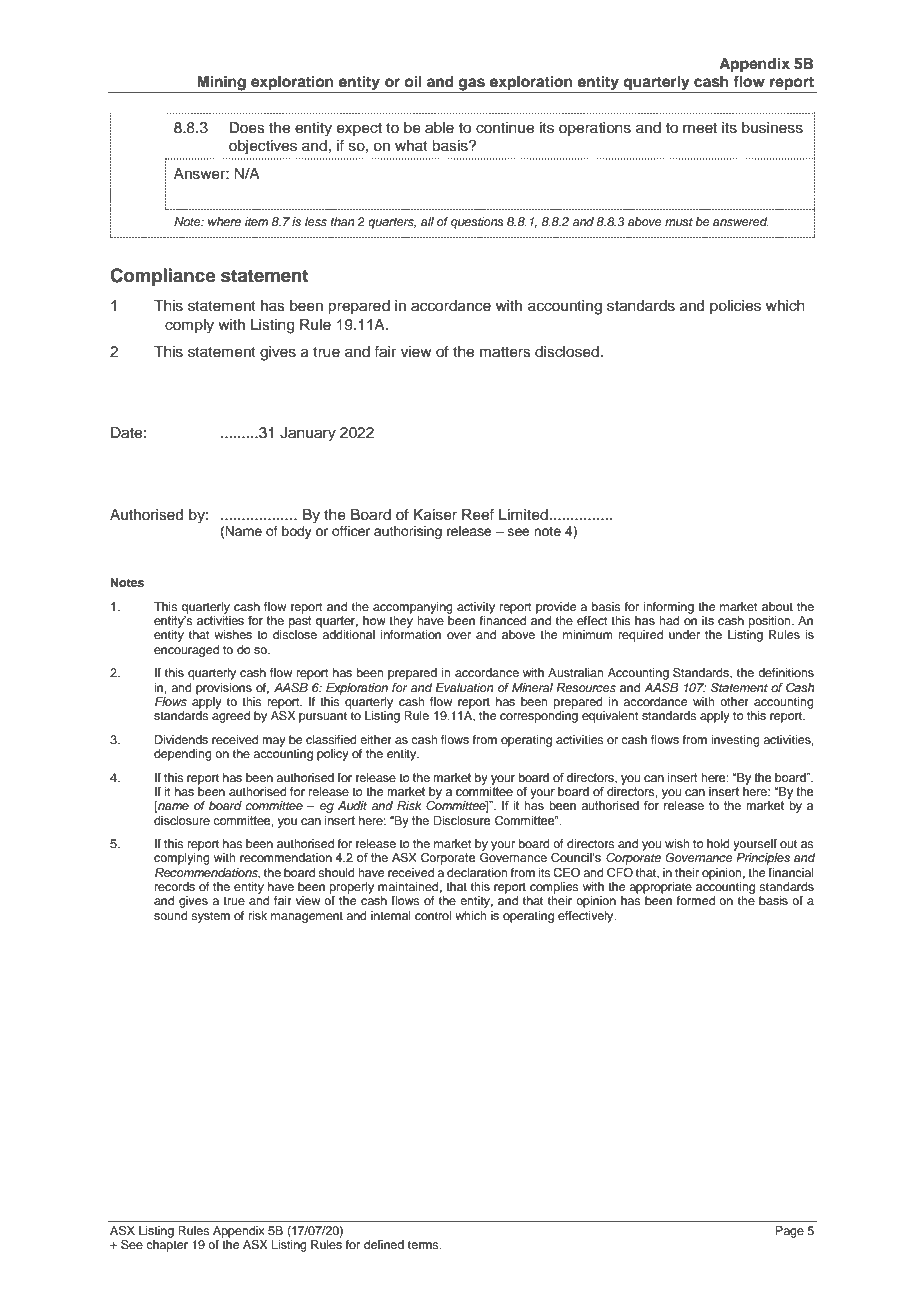 This screenshot has height=1307, width=924. What do you see at coordinates (789, 1232) in the screenshot?
I see `Page` at bounding box center [789, 1232].
